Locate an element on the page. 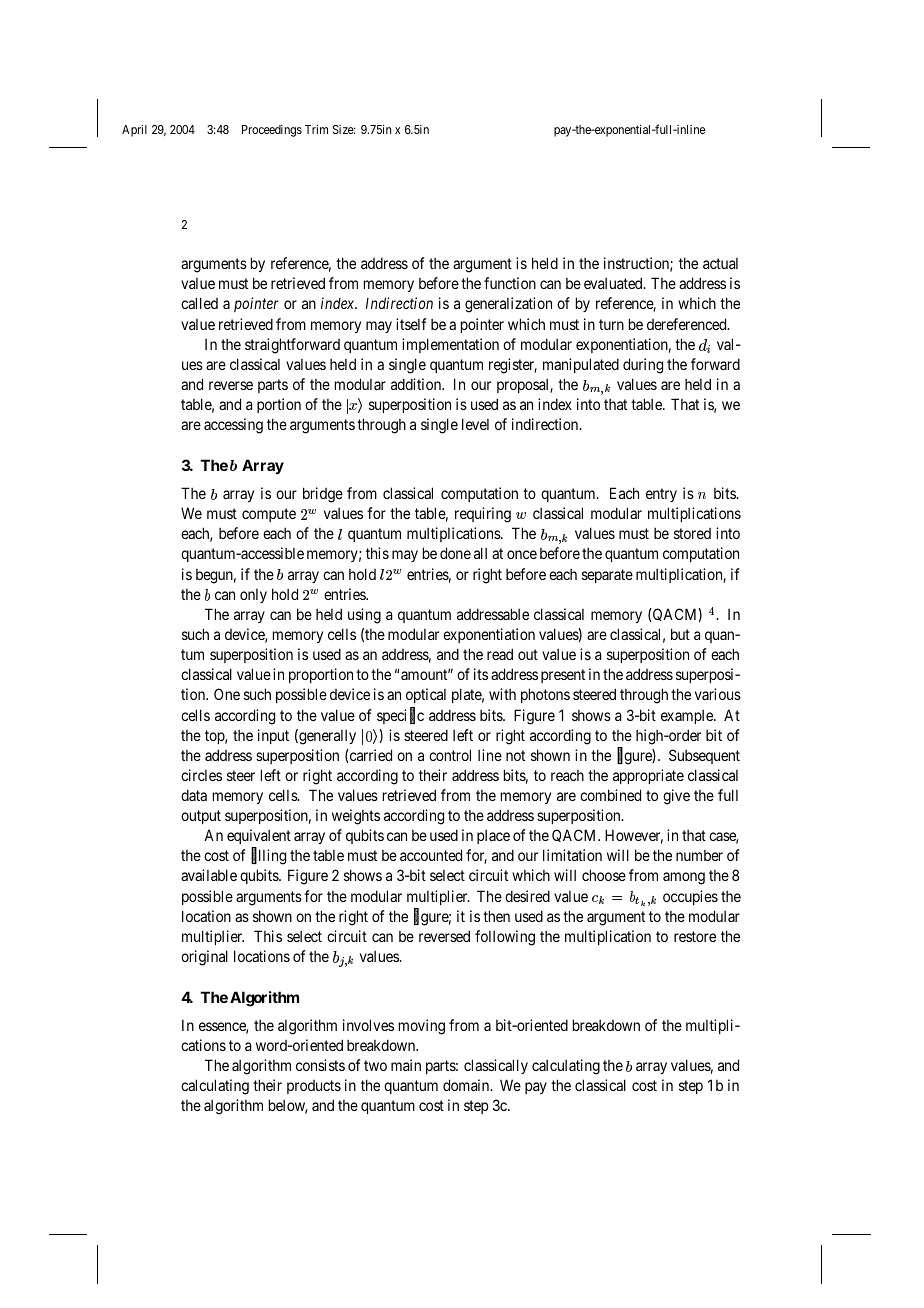 The image size is (924, 1308). Trim is located at coordinates (316, 129).
